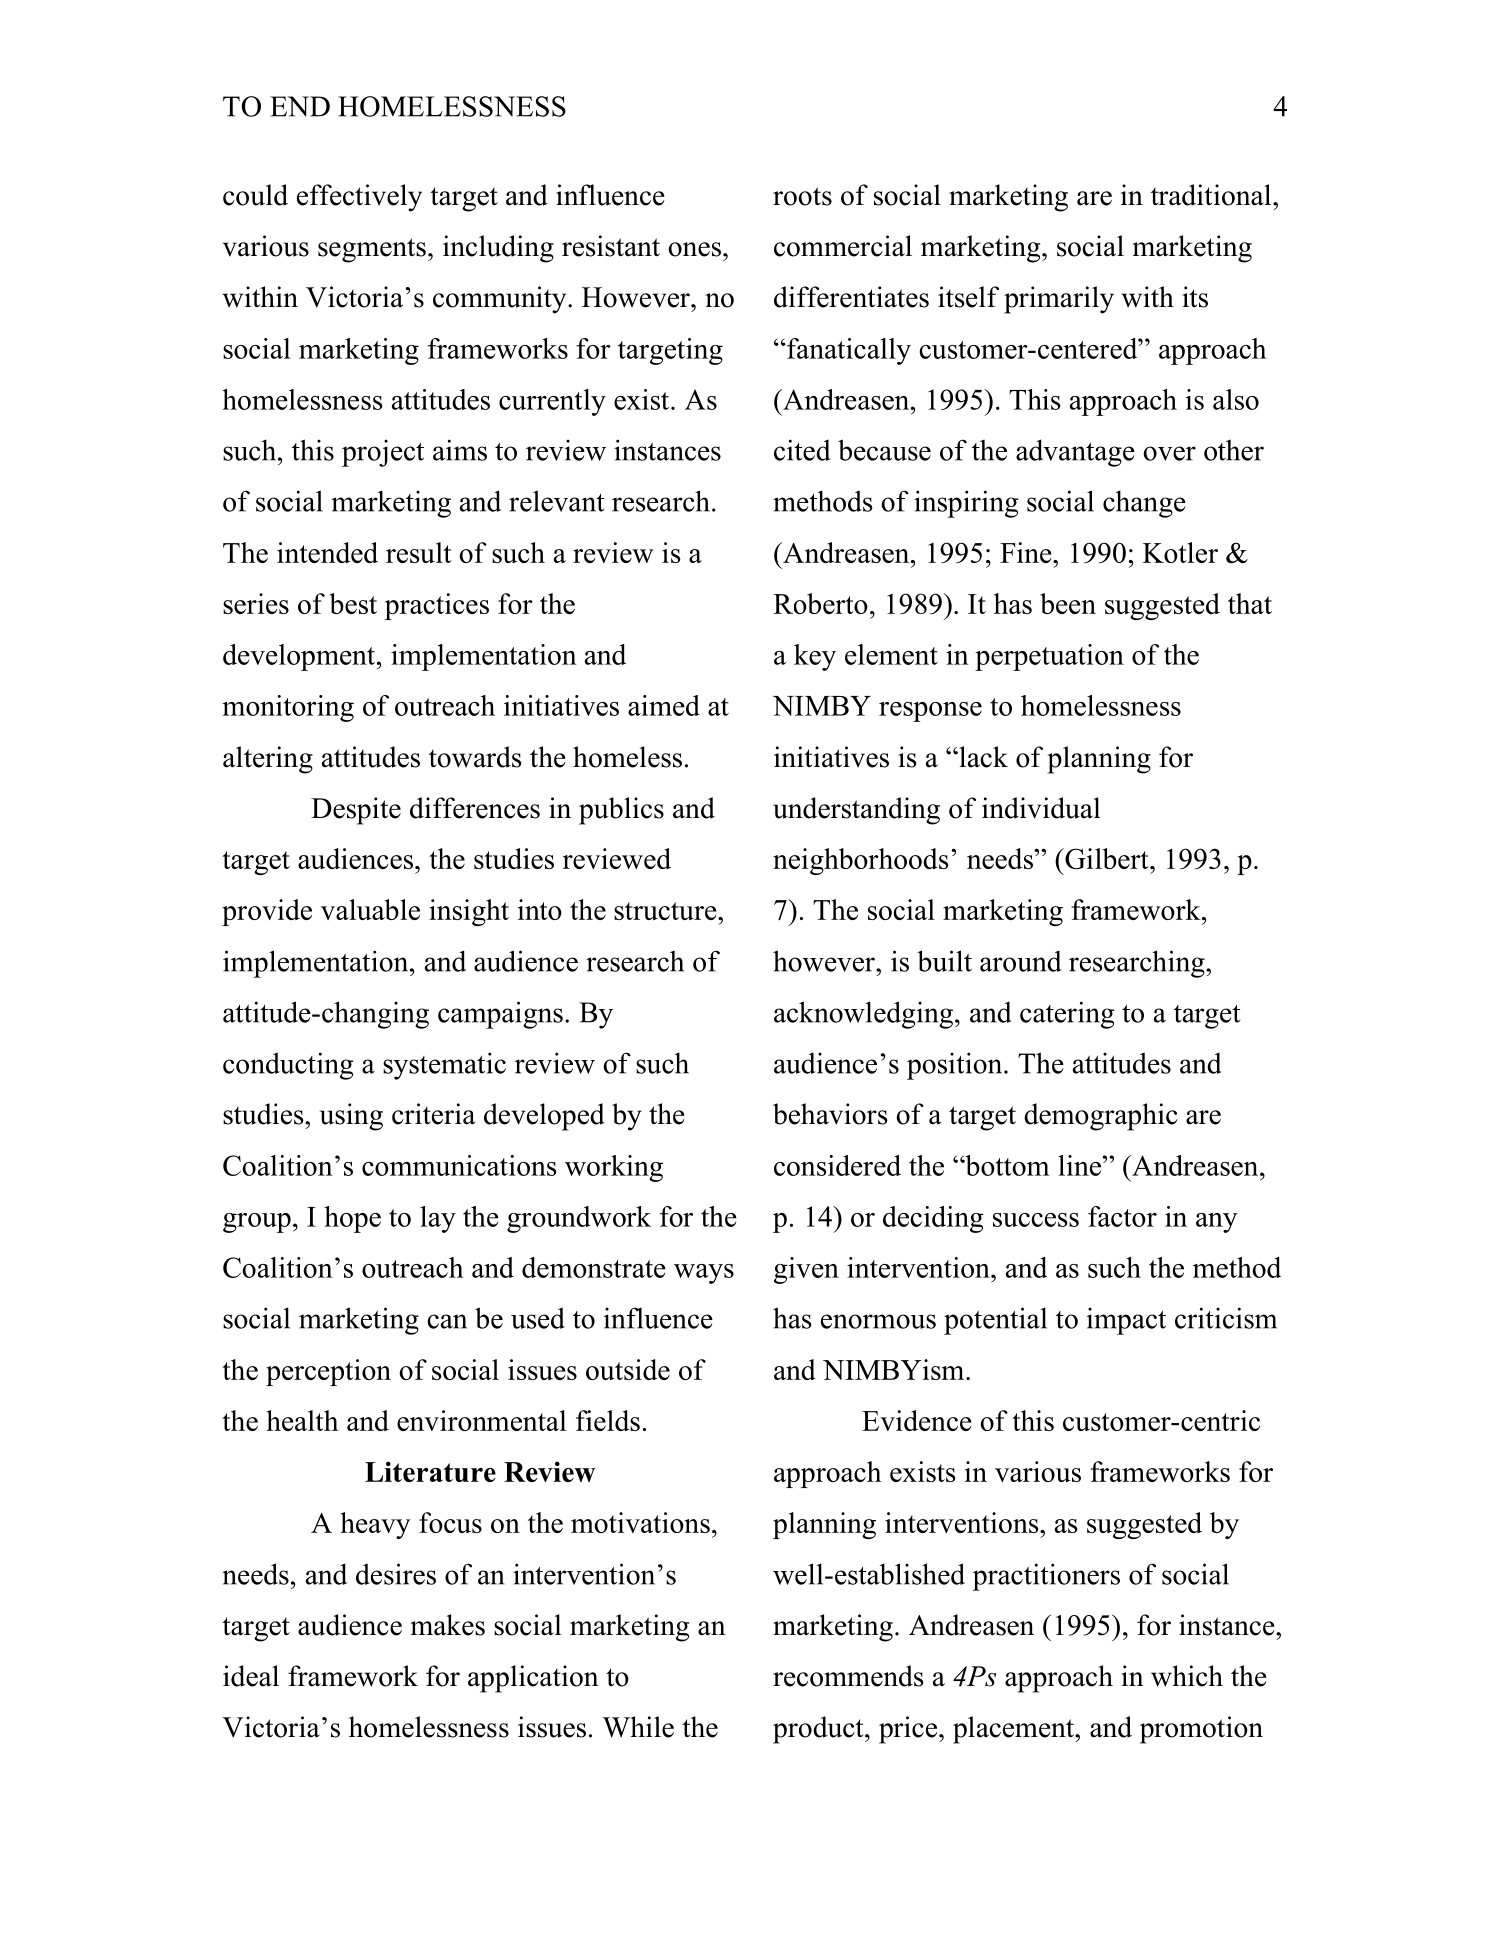 Image resolution: width=1510 pixels, height=1954 pixels. Describe the element at coordinates (370, 909) in the page. I see `valuable` at that location.
